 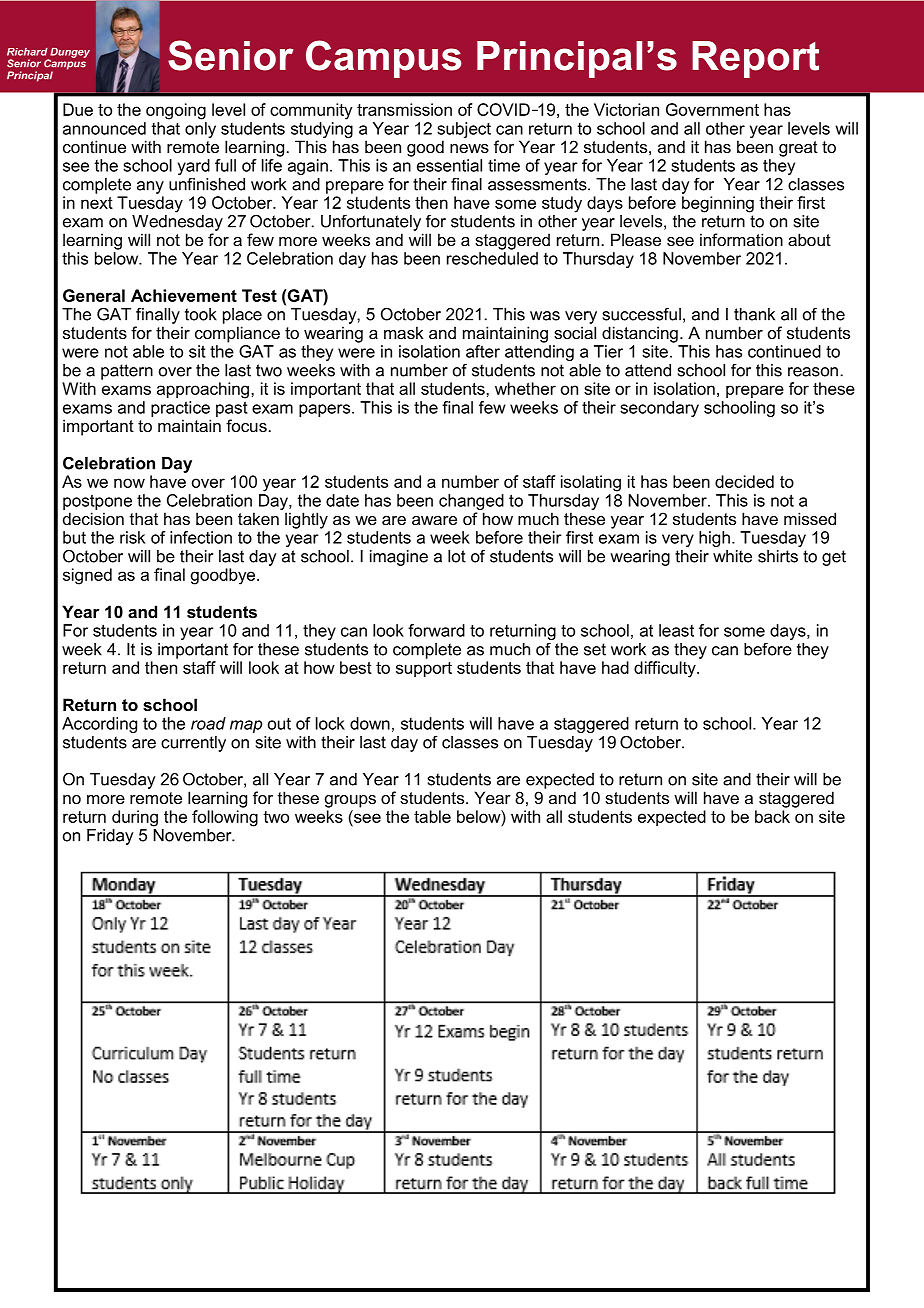 What do you see at coordinates (744, 481) in the image?
I see `decided` at bounding box center [744, 481].
